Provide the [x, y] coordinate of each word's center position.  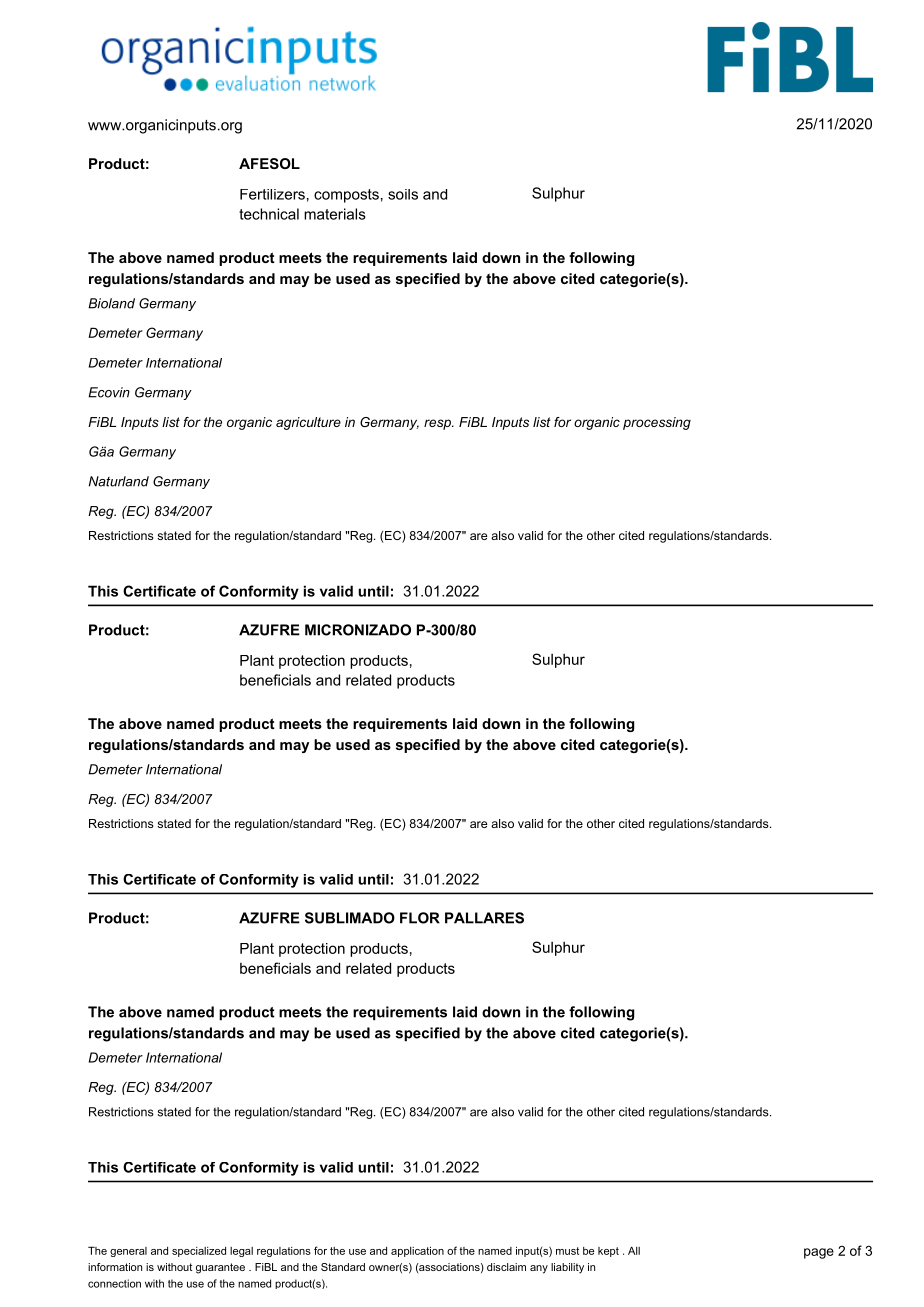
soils [403, 194]
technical [269, 214]
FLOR [420, 918]
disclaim [506, 1267]
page [819, 1253]
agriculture [308, 423]
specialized [199, 1252]
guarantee [220, 1268]
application [417, 1251]
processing [657, 423]
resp [438, 424]
